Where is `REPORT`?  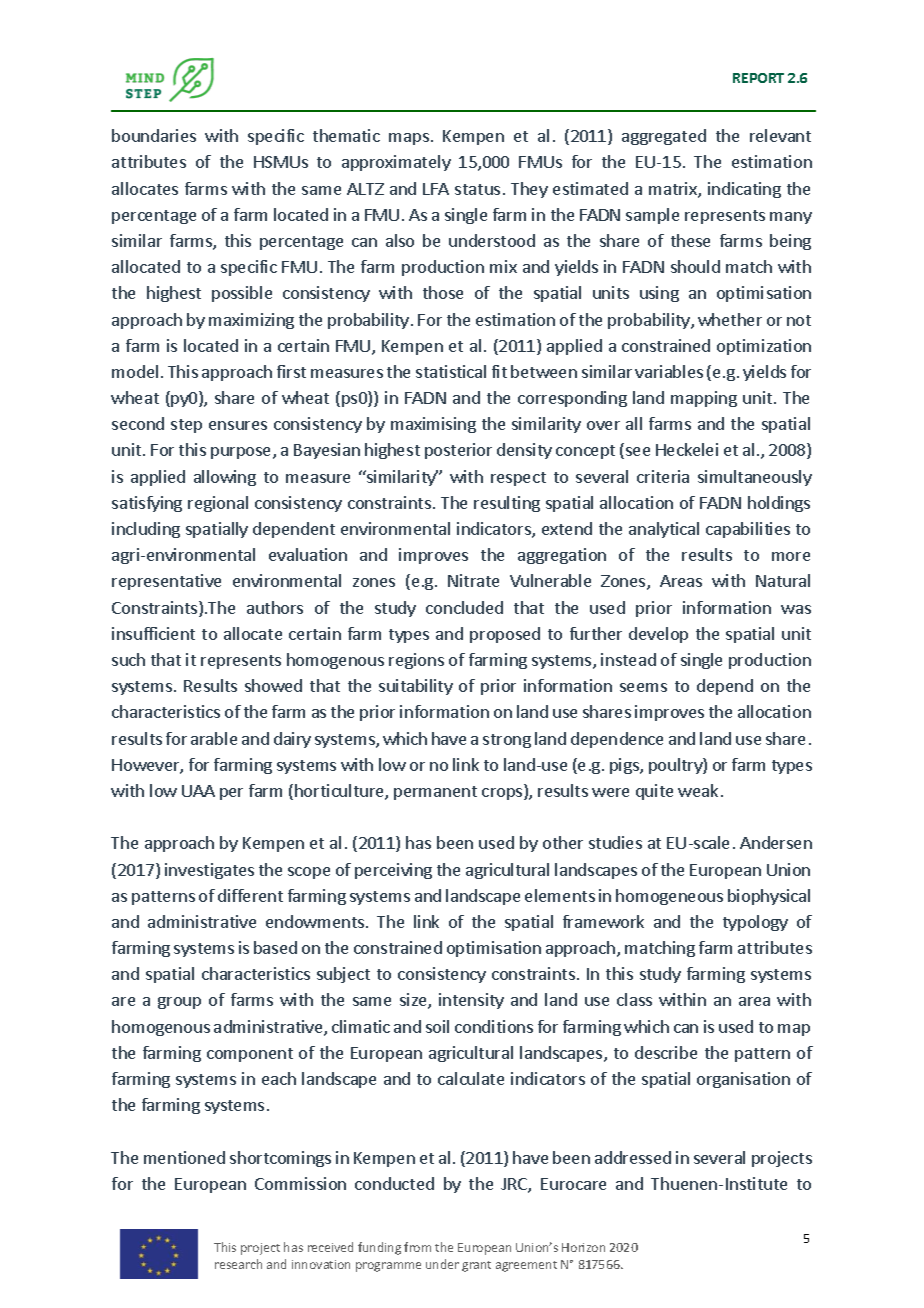 REPORT is located at coordinates (758, 78).
